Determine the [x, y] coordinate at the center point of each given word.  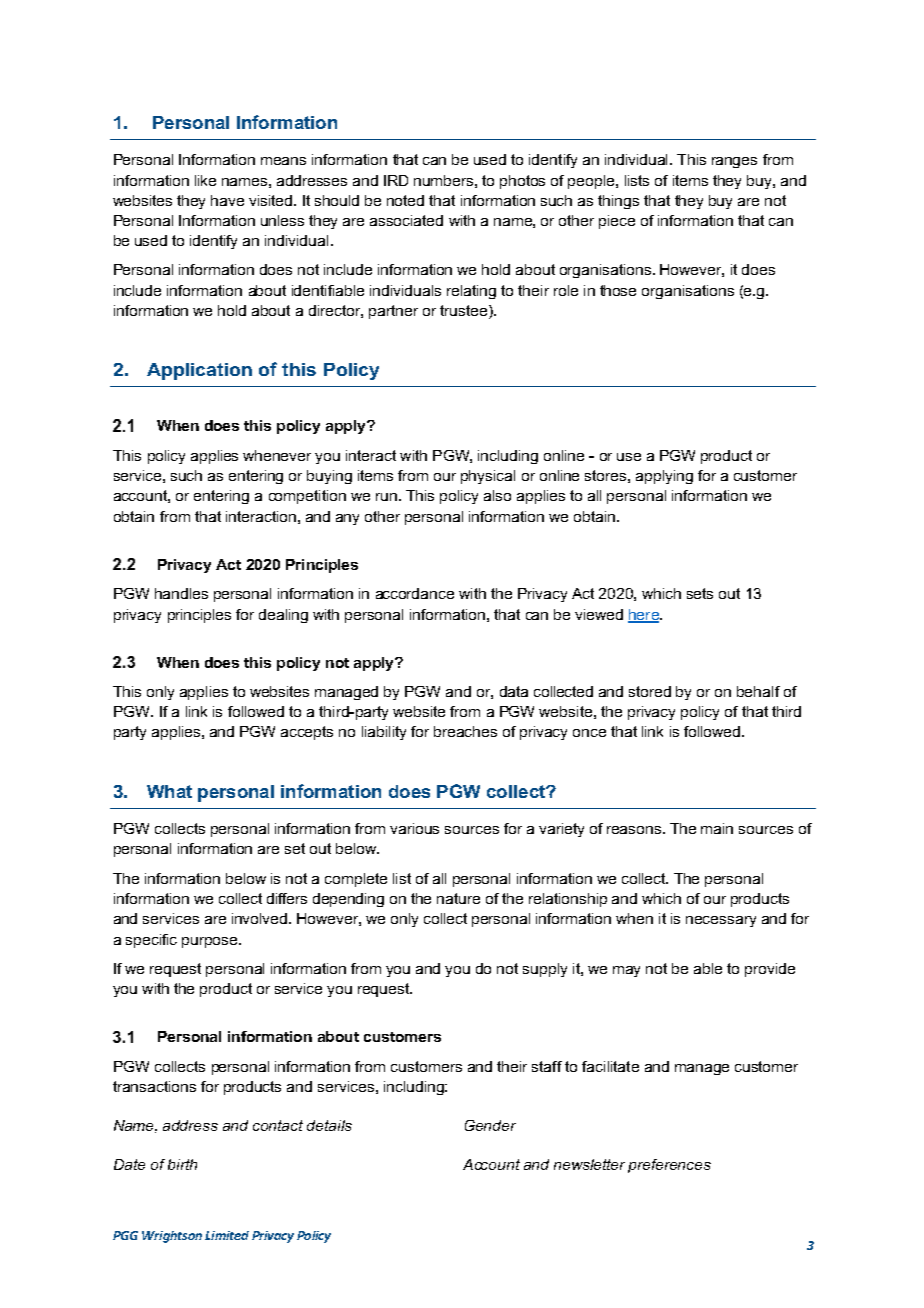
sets [700, 593]
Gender [490, 1125]
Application [199, 371]
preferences [669, 1166]
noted [405, 200]
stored [650, 691]
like [205, 180]
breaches [465, 731]
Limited [227, 1235]
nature [458, 898]
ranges [734, 162]
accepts [307, 733]
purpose [211, 942]
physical [488, 477]
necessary [721, 921]
